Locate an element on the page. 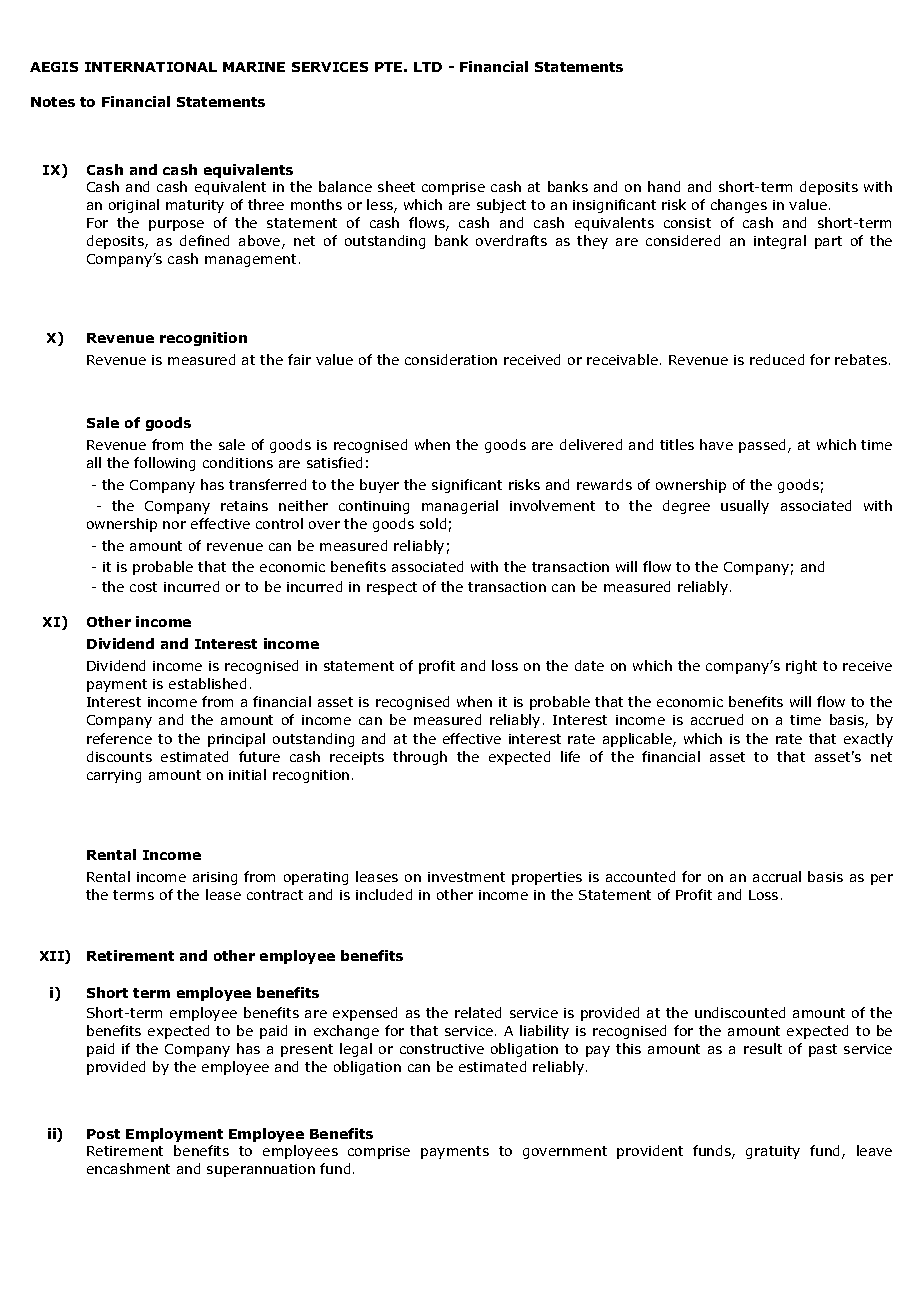 Image resolution: width=924 pixels, height=1308 pixels. gratuity is located at coordinates (773, 1152).
